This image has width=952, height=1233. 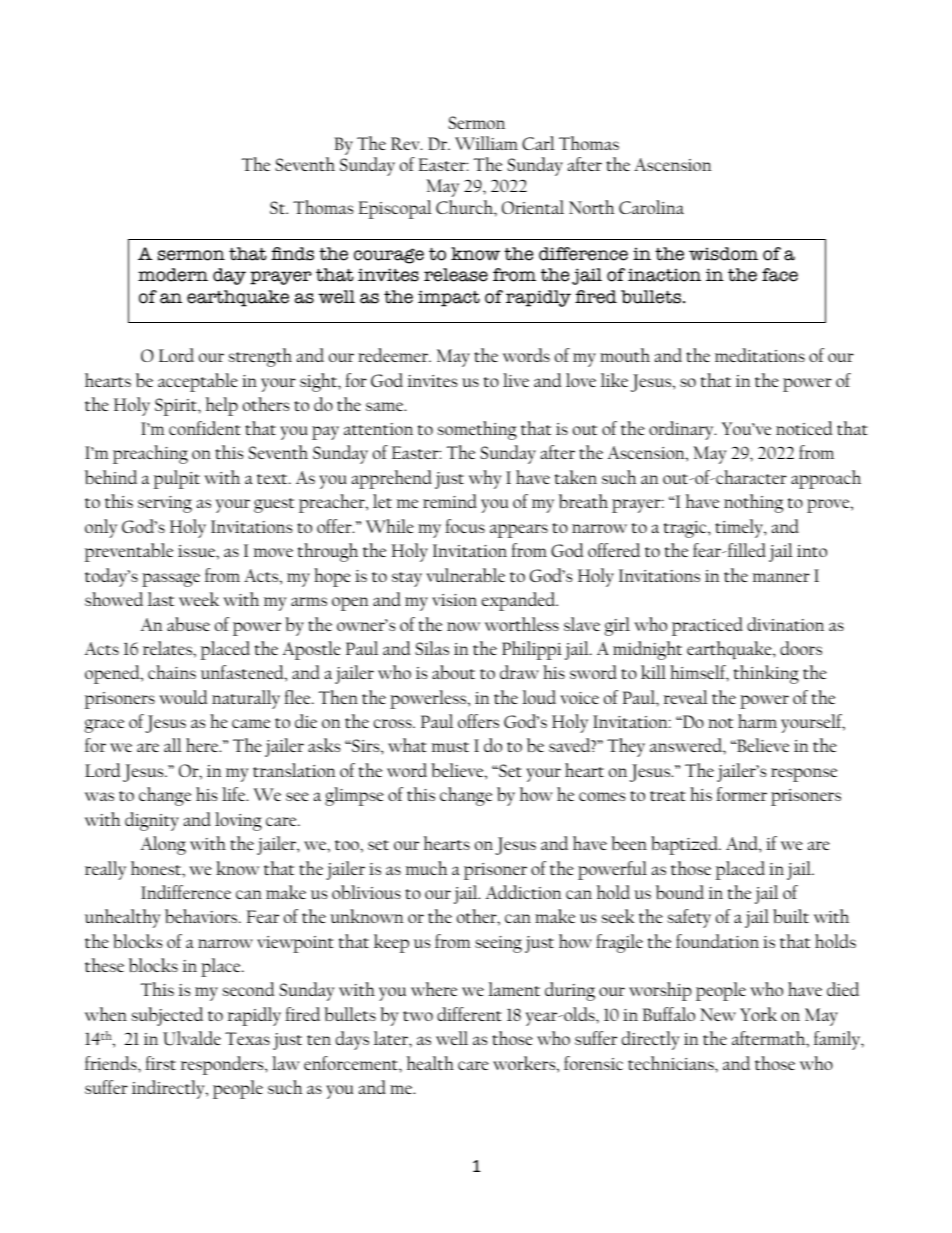 What do you see at coordinates (758, 1014) in the image?
I see `York` at bounding box center [758, 1014].
